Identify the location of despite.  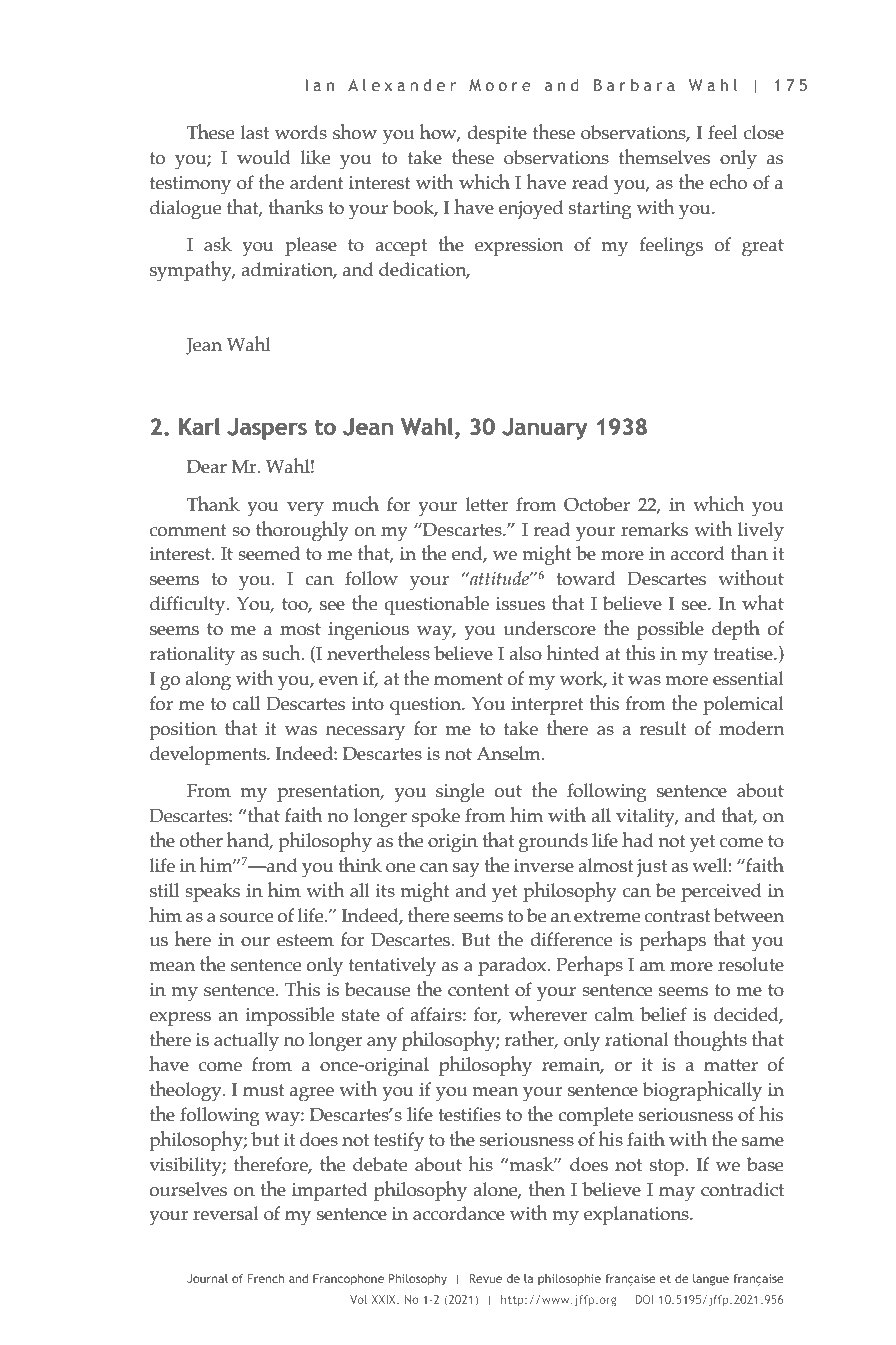
(497, 134).
